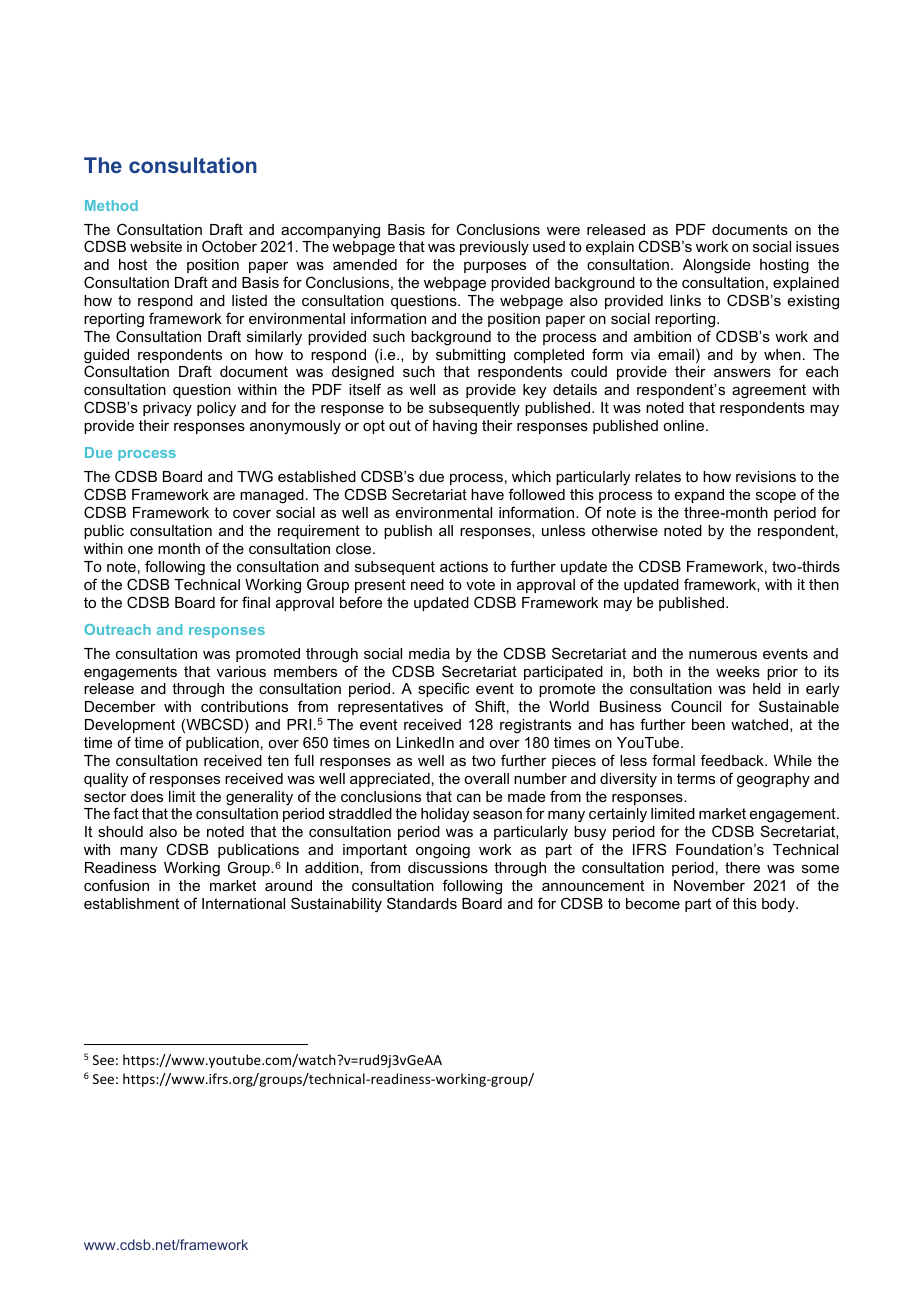  Describe the element at coordinates (243, 903) in the screenshot. I see `International` at that location.
